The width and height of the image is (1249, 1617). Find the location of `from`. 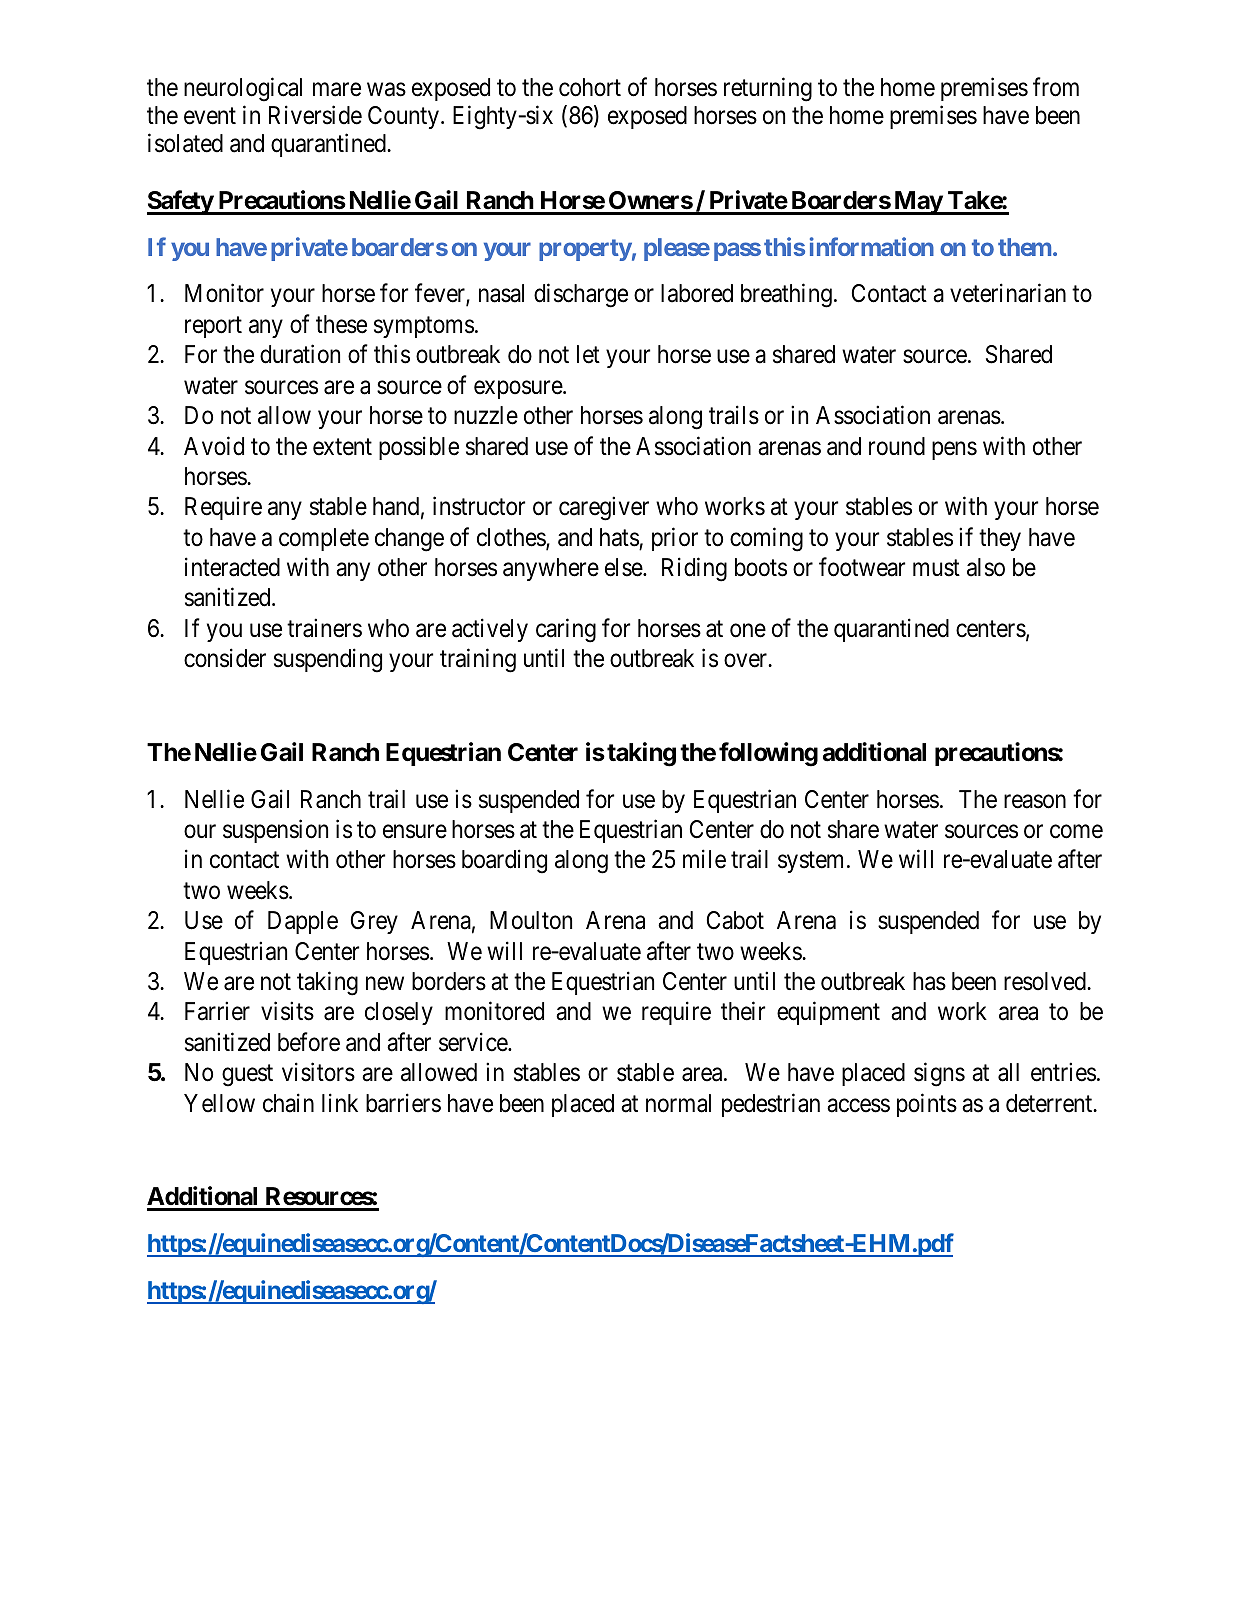

from is located at coordinates (1056, 87).
